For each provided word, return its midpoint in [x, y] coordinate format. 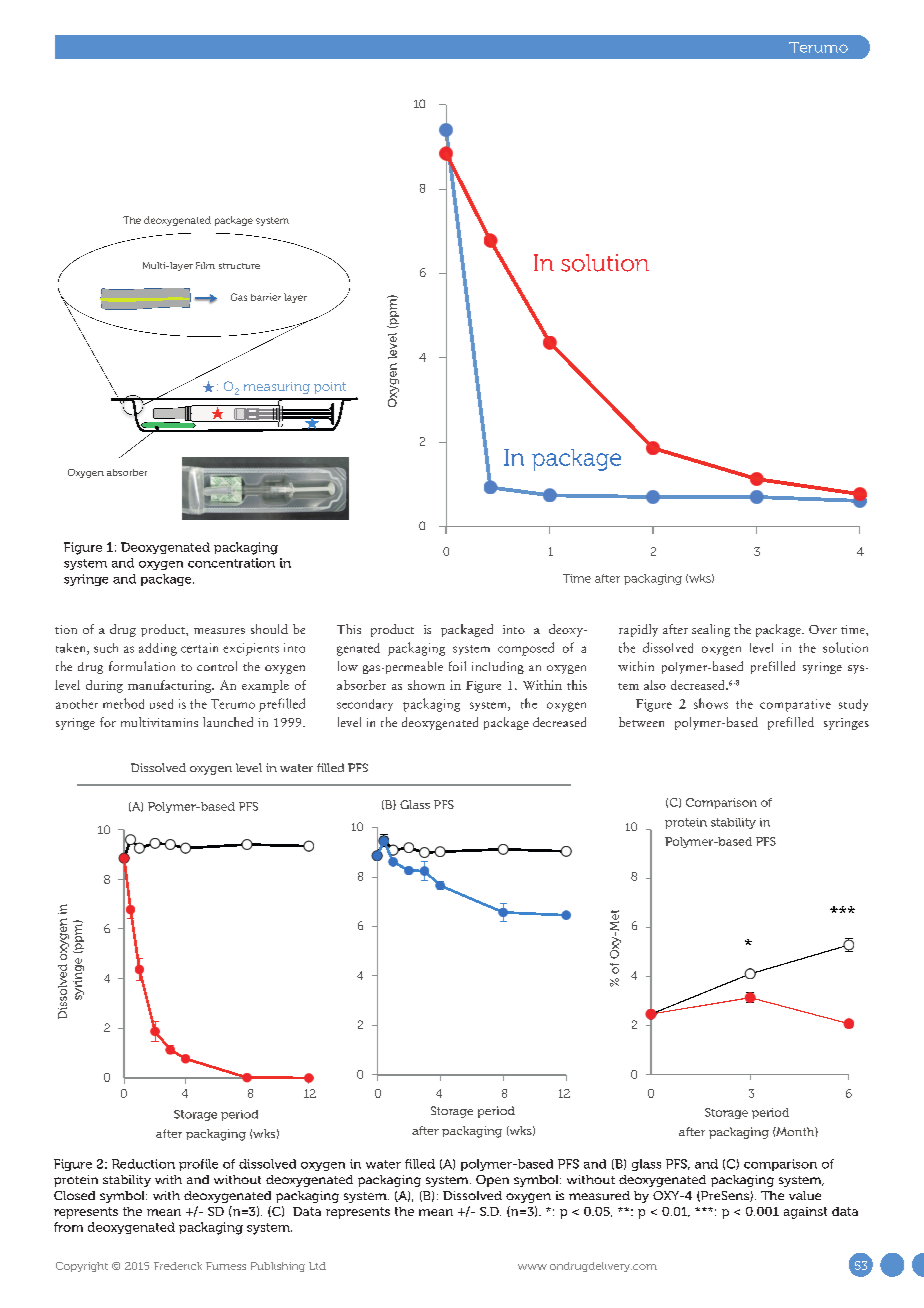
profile [198, 1165]
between [641, 722]
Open [492, 1181]
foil [457, 666]
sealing [711, 630]
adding [158, 649]
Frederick [178, 1266]
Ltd [317, 1266]
